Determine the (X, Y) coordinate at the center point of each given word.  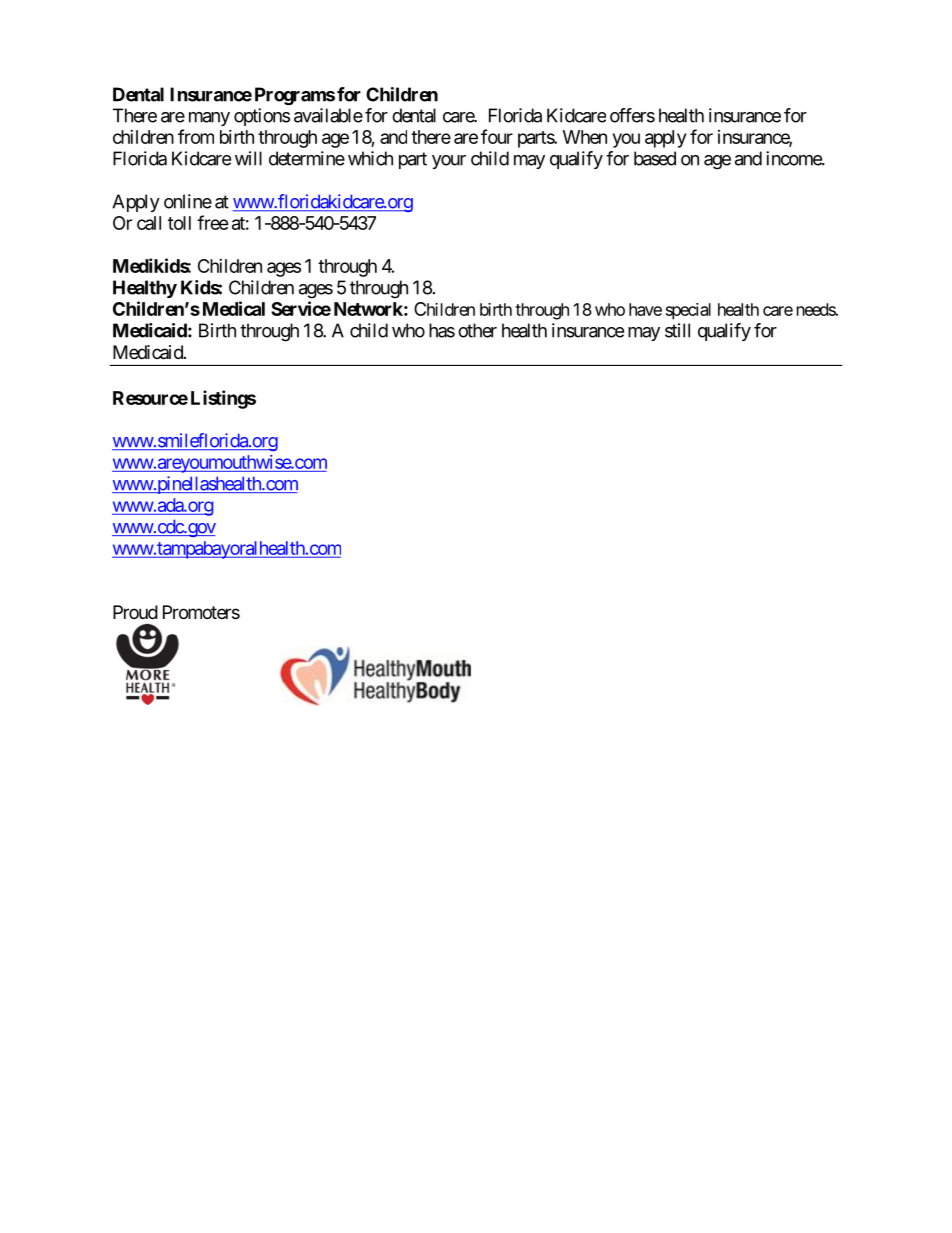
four (497, 136)
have (645, 309)
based (655, 158)
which (370, 158)
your (449, 162)
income (794, 158)
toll (179, 223)
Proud (135, 612)
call (149, 223)
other (477, 330)
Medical (234, 308)
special (688, 311)
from (196, 136)
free (213, 222)
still (677, 330)
